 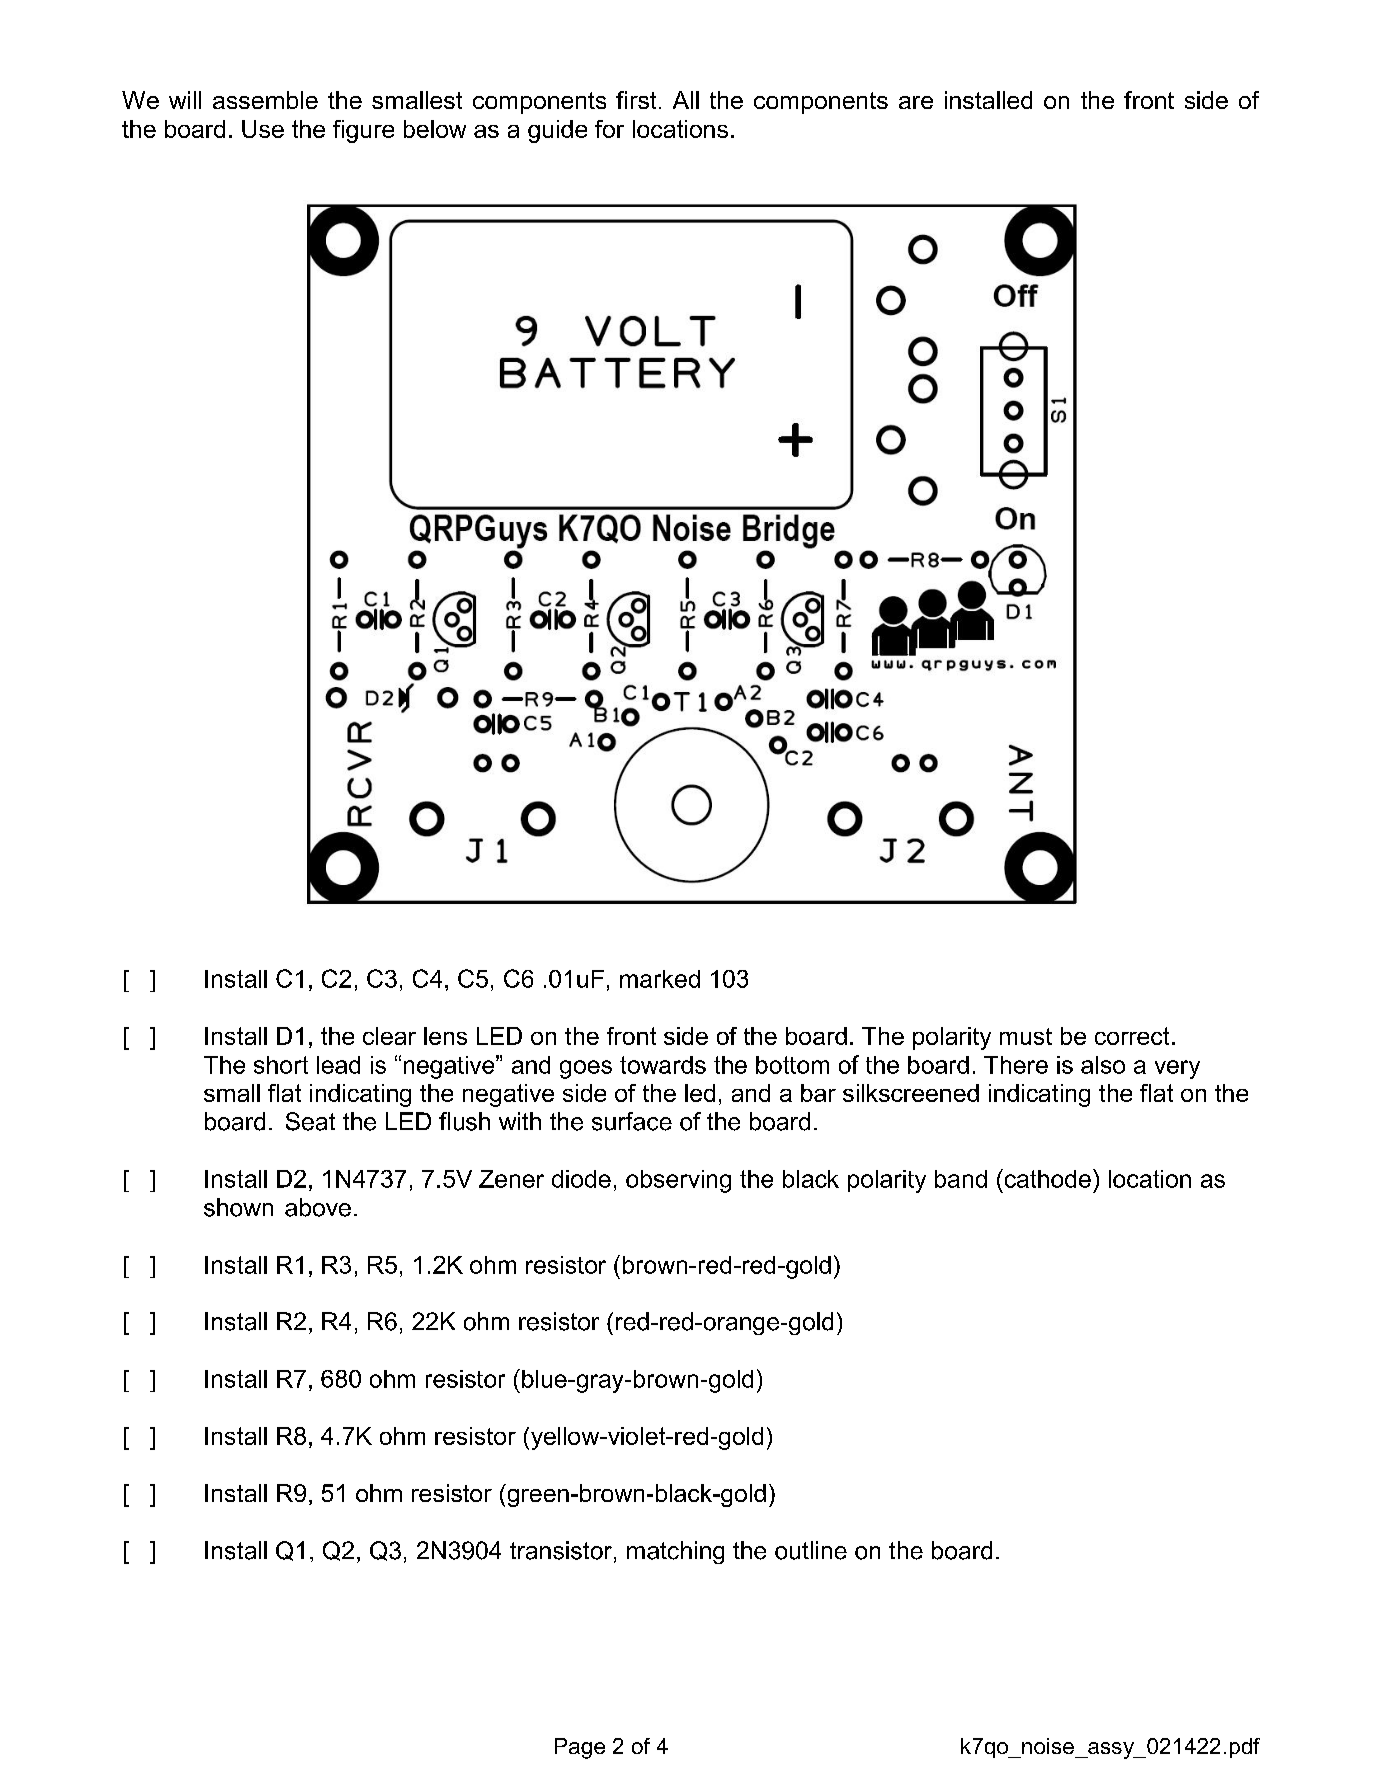 I want to click on must, so click(x=1026, y=1036).
